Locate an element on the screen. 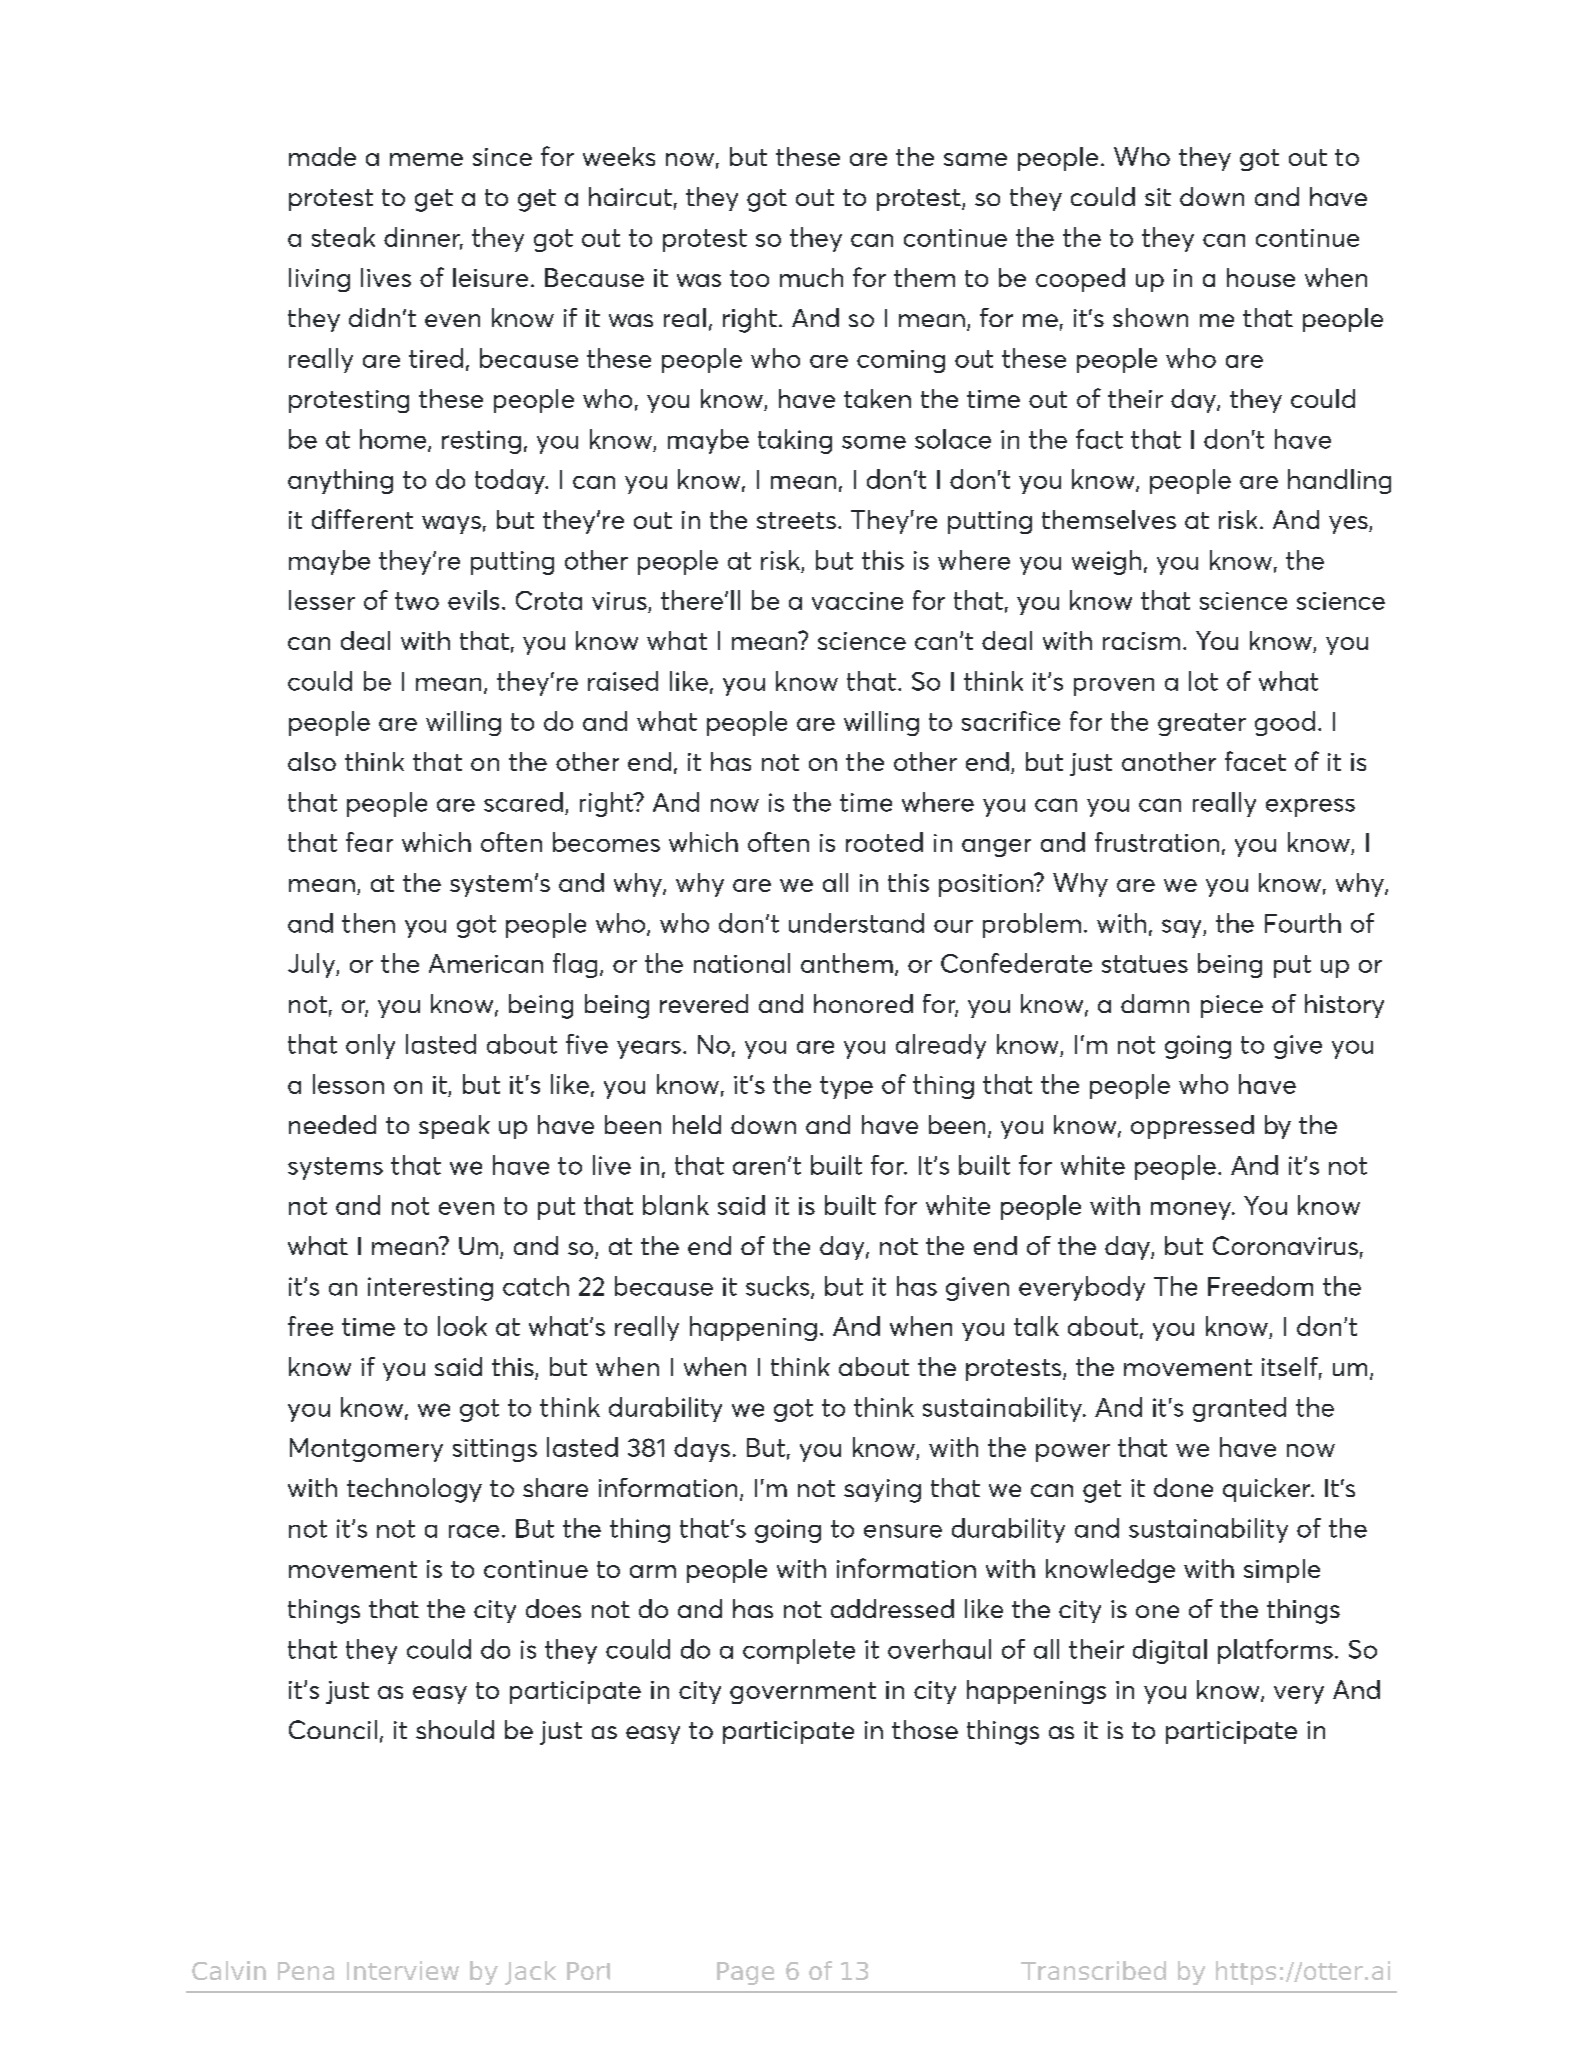 Image resolution: width=1583 pixels, height=2048 pixels. understand is located at coordinates (856, 923).
